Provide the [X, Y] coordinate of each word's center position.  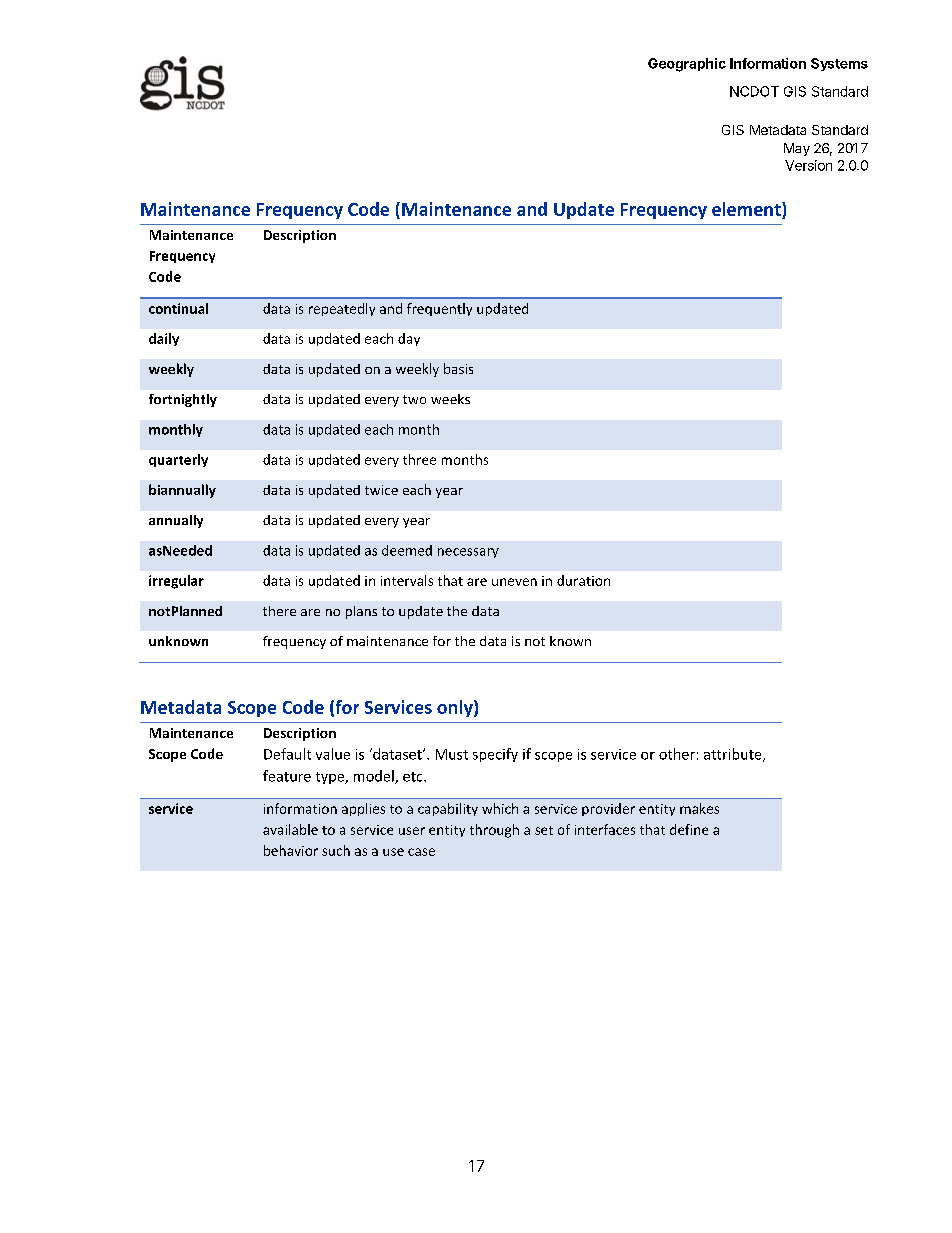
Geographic [687, 65]
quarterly [178, 460]
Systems [839, 64]
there [279, 611]
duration [583, 580]
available [290, 829]
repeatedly [342, 309]
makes [699, 808]
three [419, 459]
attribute [734, 755]
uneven [514, 582]
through [494, 831]
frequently [439, 309]
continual [178, 308]
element [747, 209]
